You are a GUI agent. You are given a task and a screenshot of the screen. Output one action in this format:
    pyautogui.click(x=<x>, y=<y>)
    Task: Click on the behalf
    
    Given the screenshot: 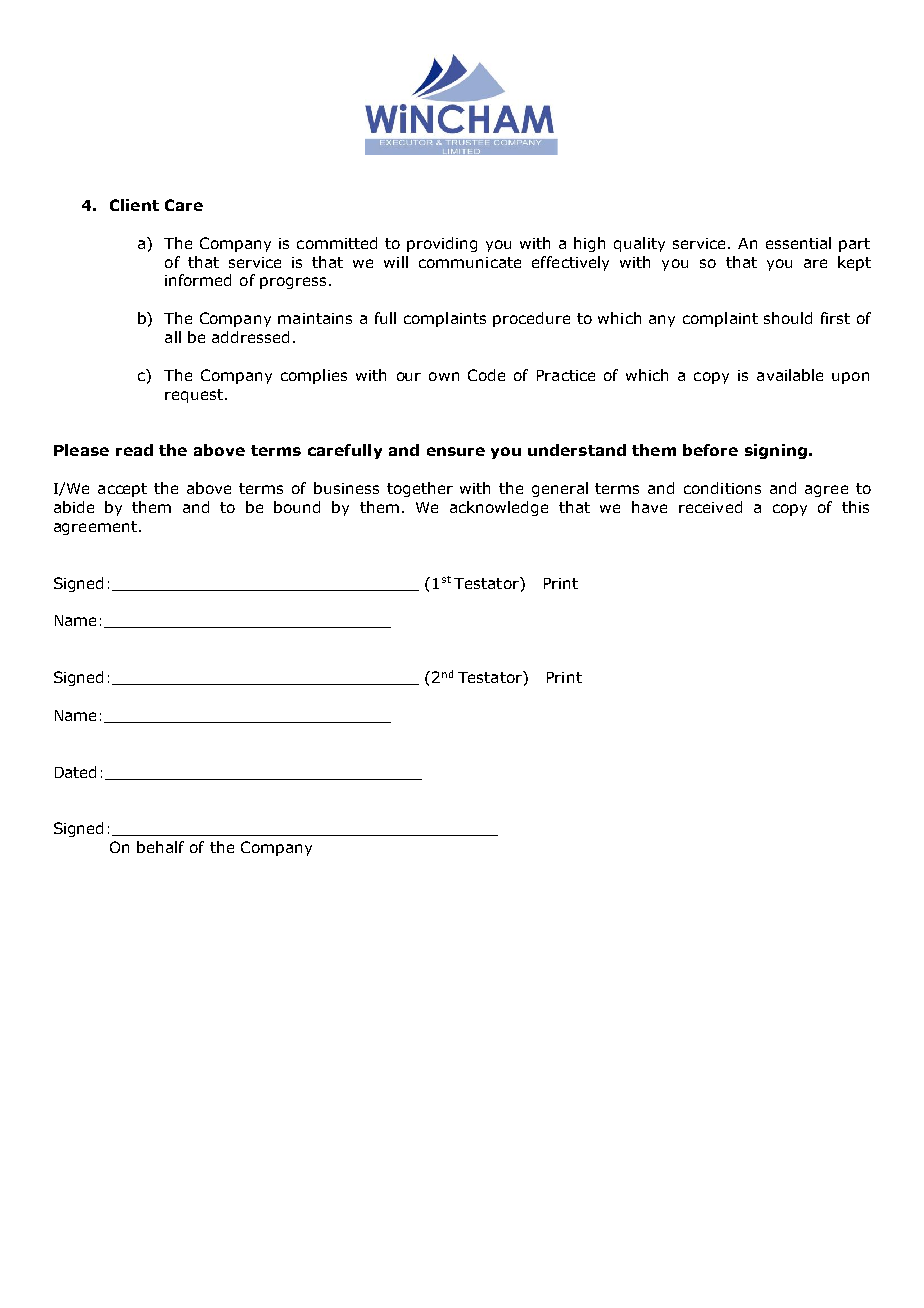 What is the action you would take?
    pyautogui.click(x=160, y=847)
